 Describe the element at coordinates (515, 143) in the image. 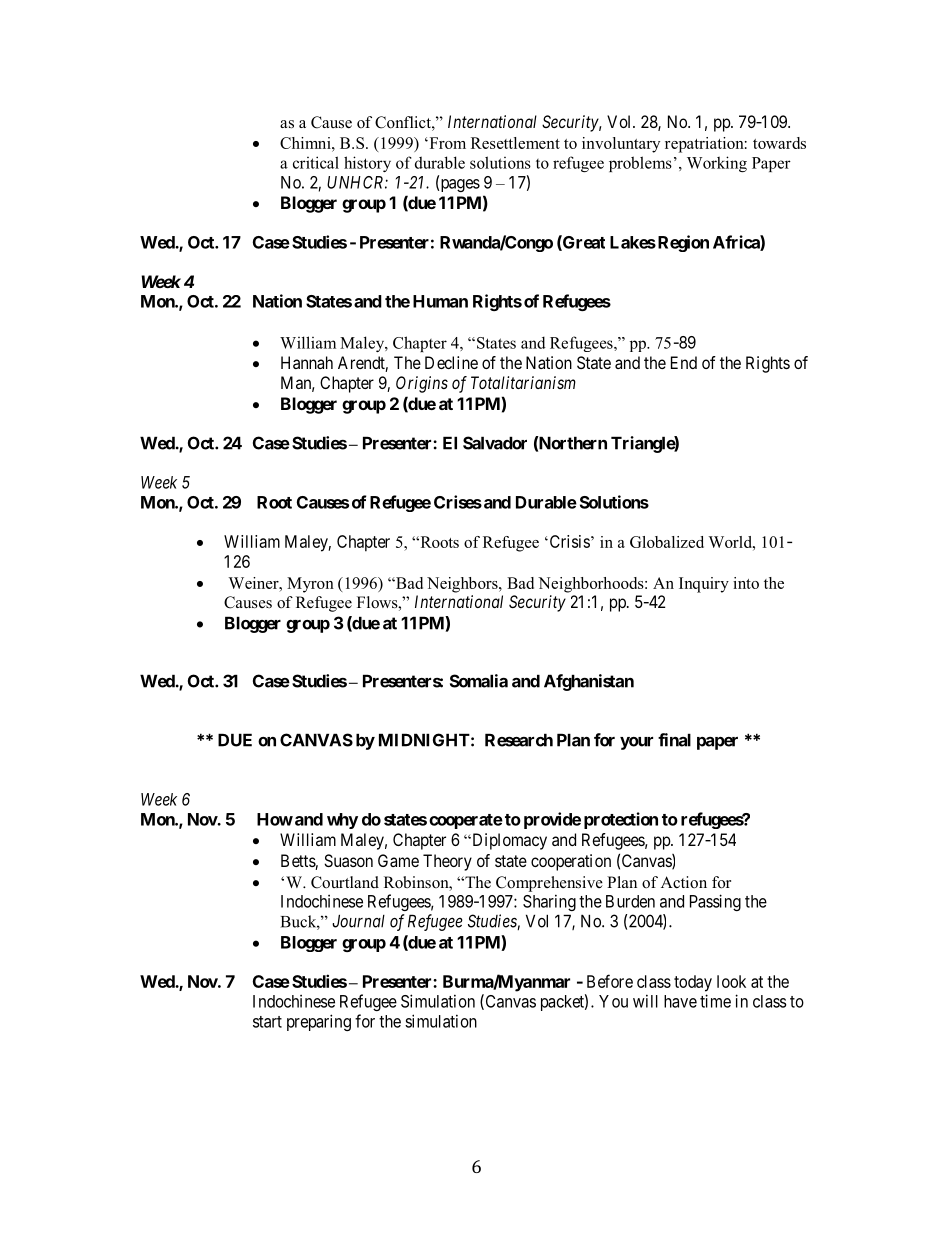

I see `Resettlement` at that location.
